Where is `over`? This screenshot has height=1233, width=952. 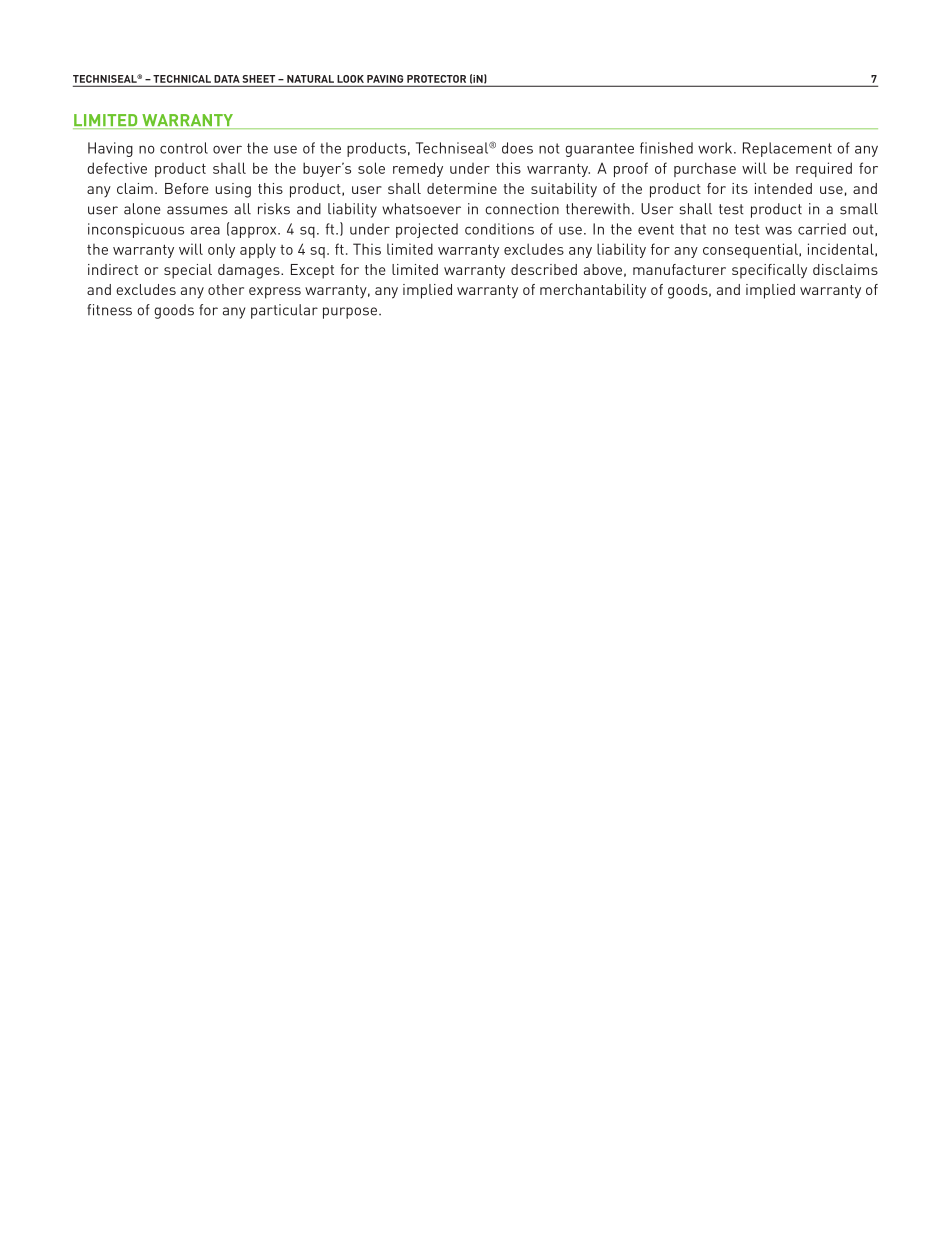
over is located at coordinates (227, 149).
